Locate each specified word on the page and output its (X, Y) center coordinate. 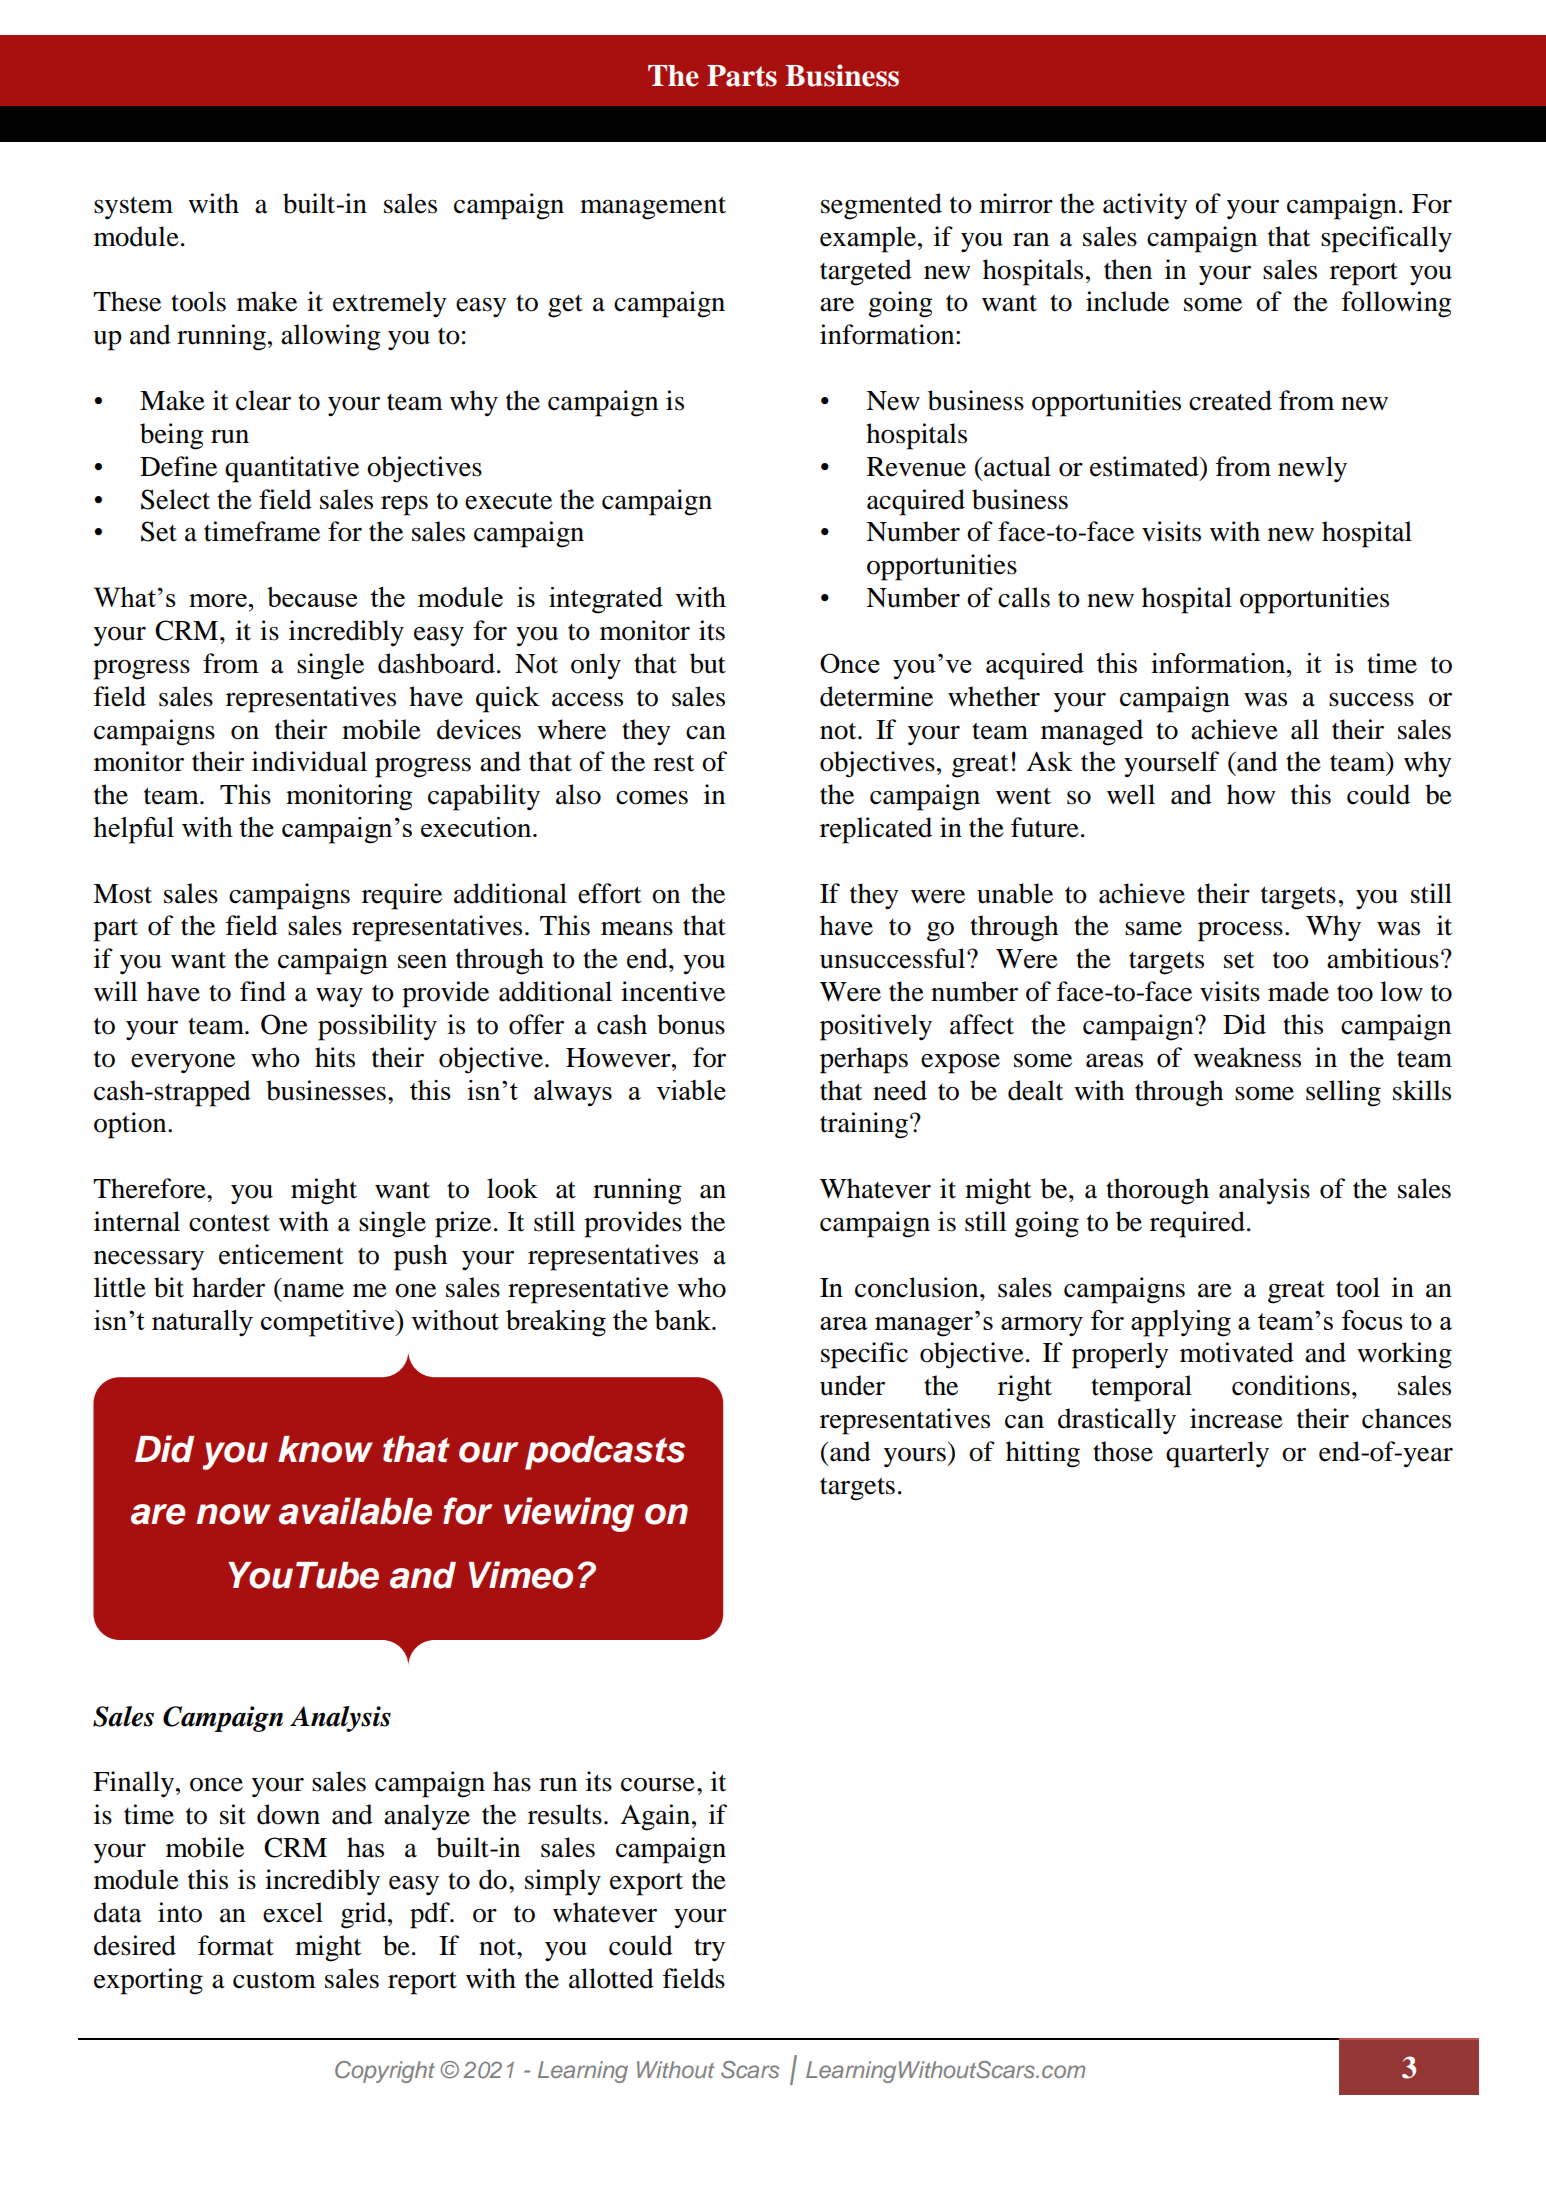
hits (335, 1057)
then (1128, 269)
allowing (331, 337)
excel (293, 1912)
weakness (1247, 1057)
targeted (866, 272)
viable (691, 1090)
